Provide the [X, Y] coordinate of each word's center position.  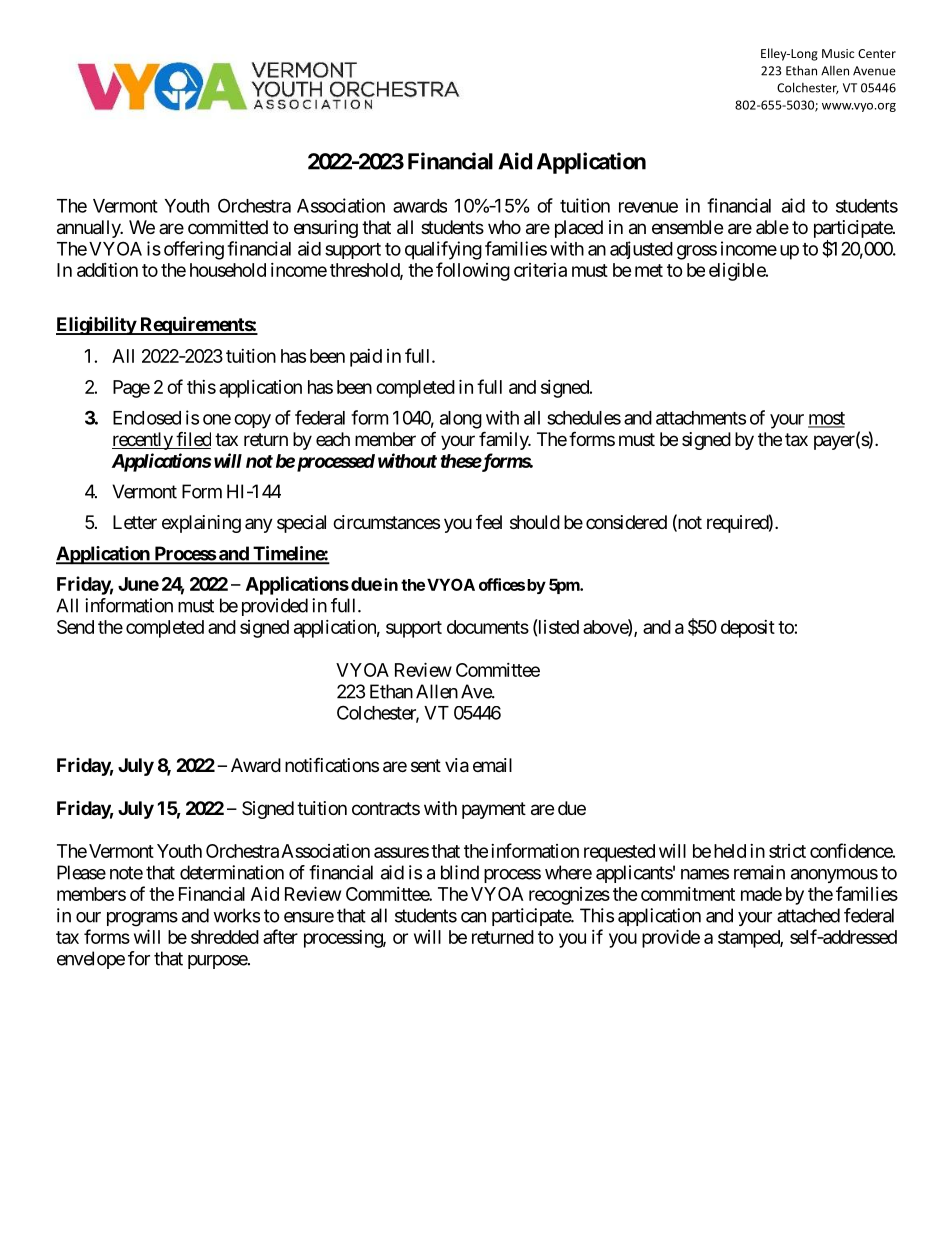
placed [579, 229]
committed [228, 227]
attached [808, 915]
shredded [225, 937]
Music [838, 53]
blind [460, 872]
